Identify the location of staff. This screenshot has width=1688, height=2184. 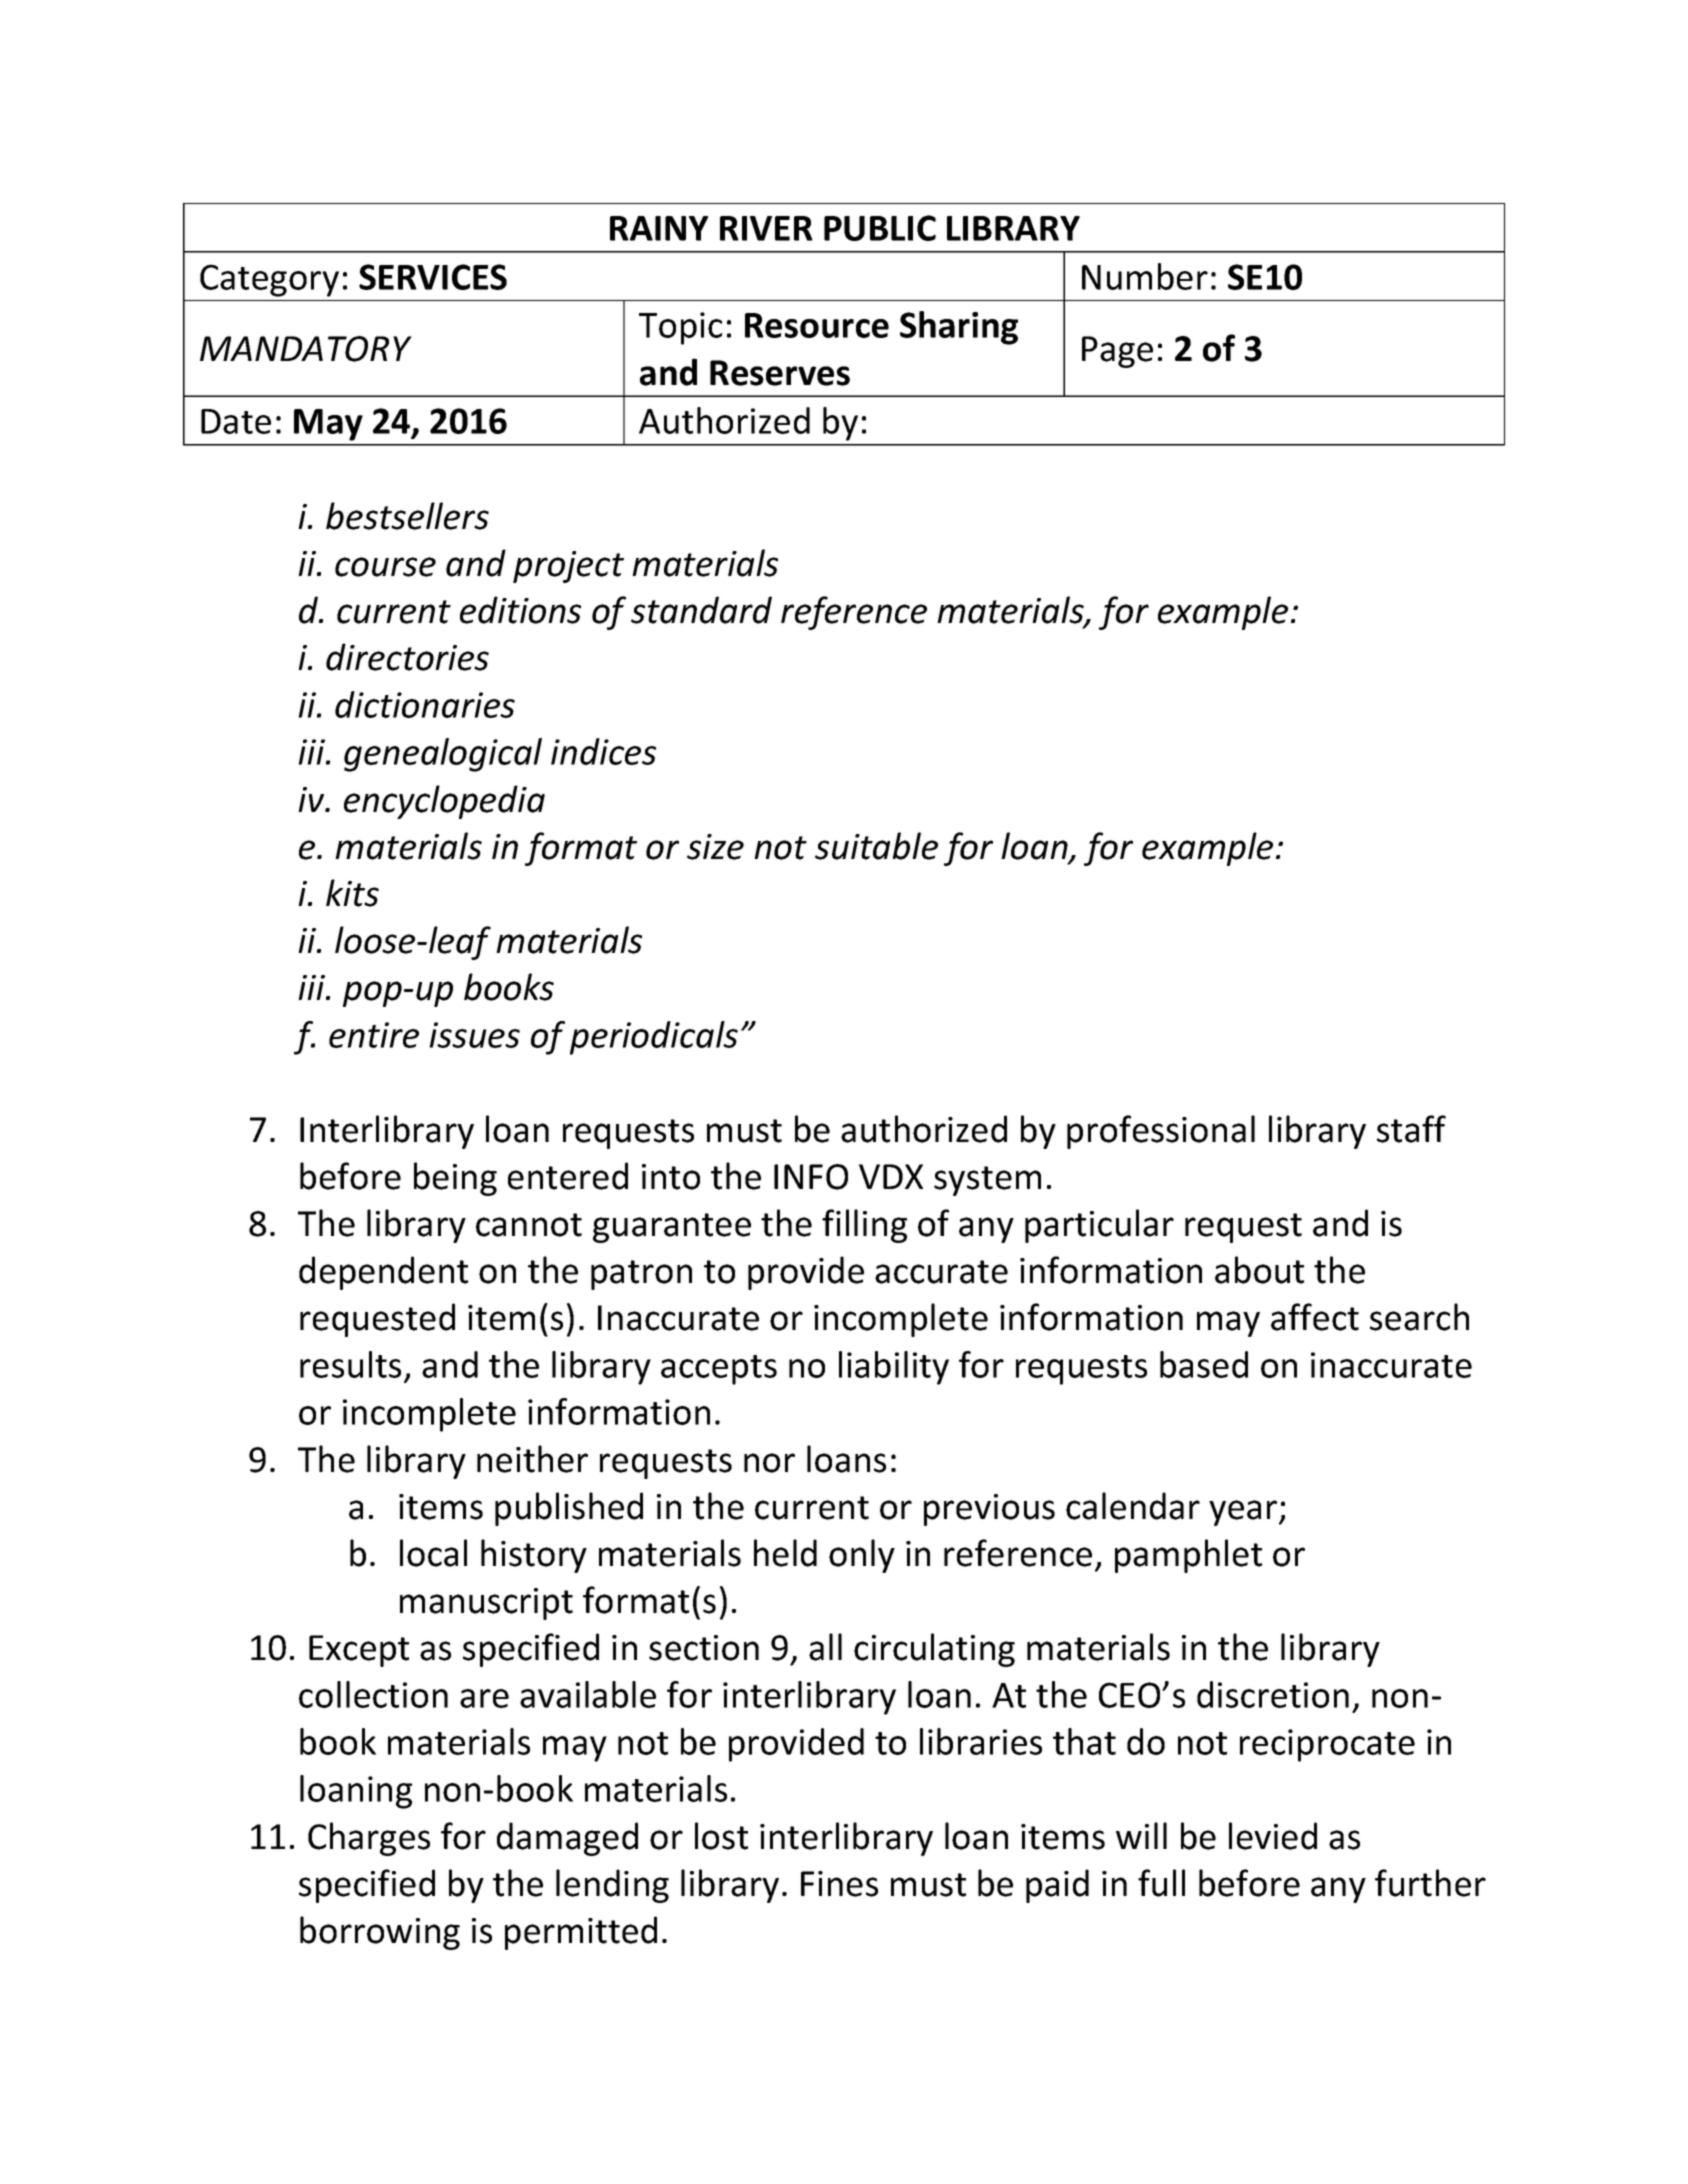
(1411, 1129).
